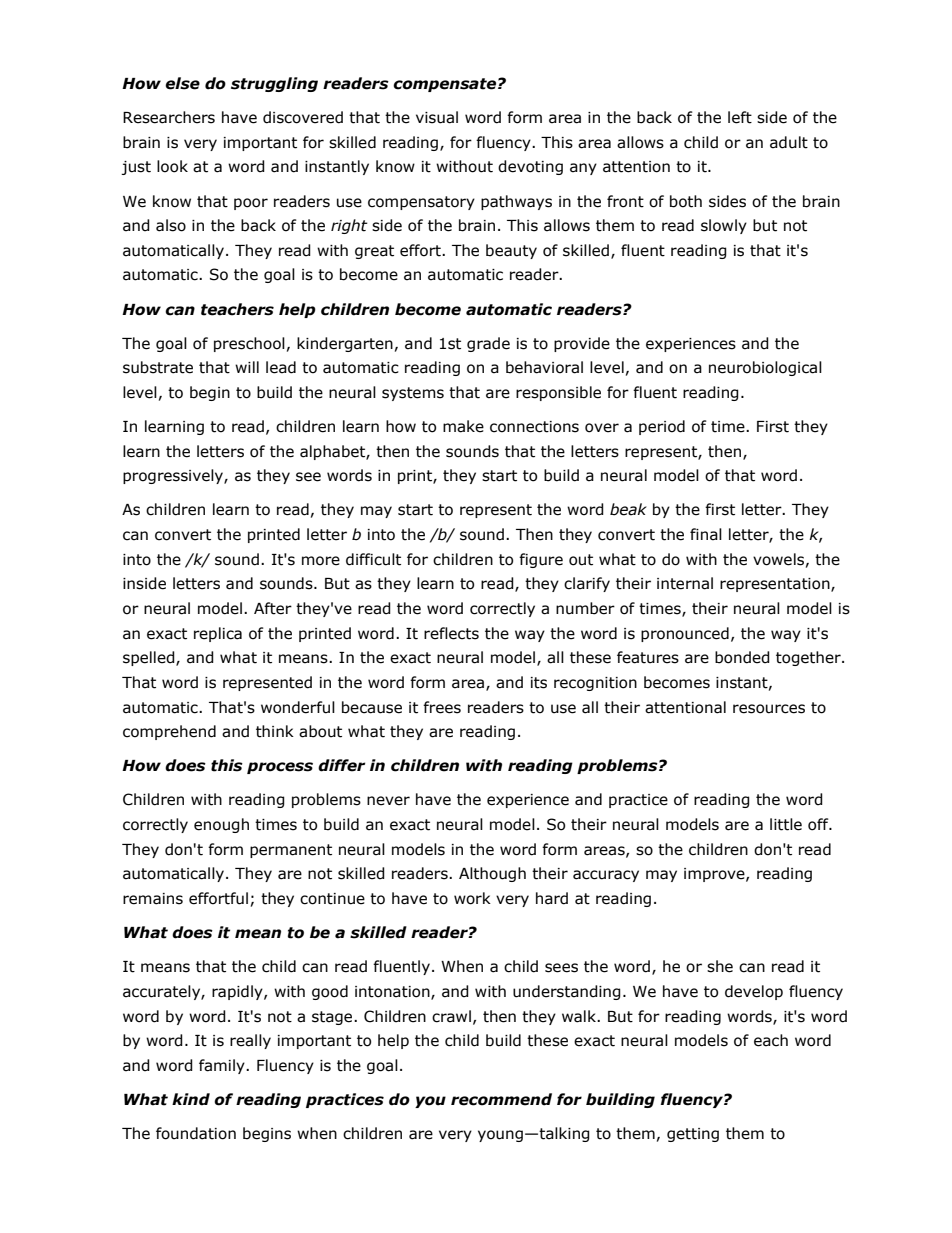 This screenshot has width=952, height=1233. Describe the element at coordinates (196, 1133) in the screenshot. I see `foundation` at that location.
